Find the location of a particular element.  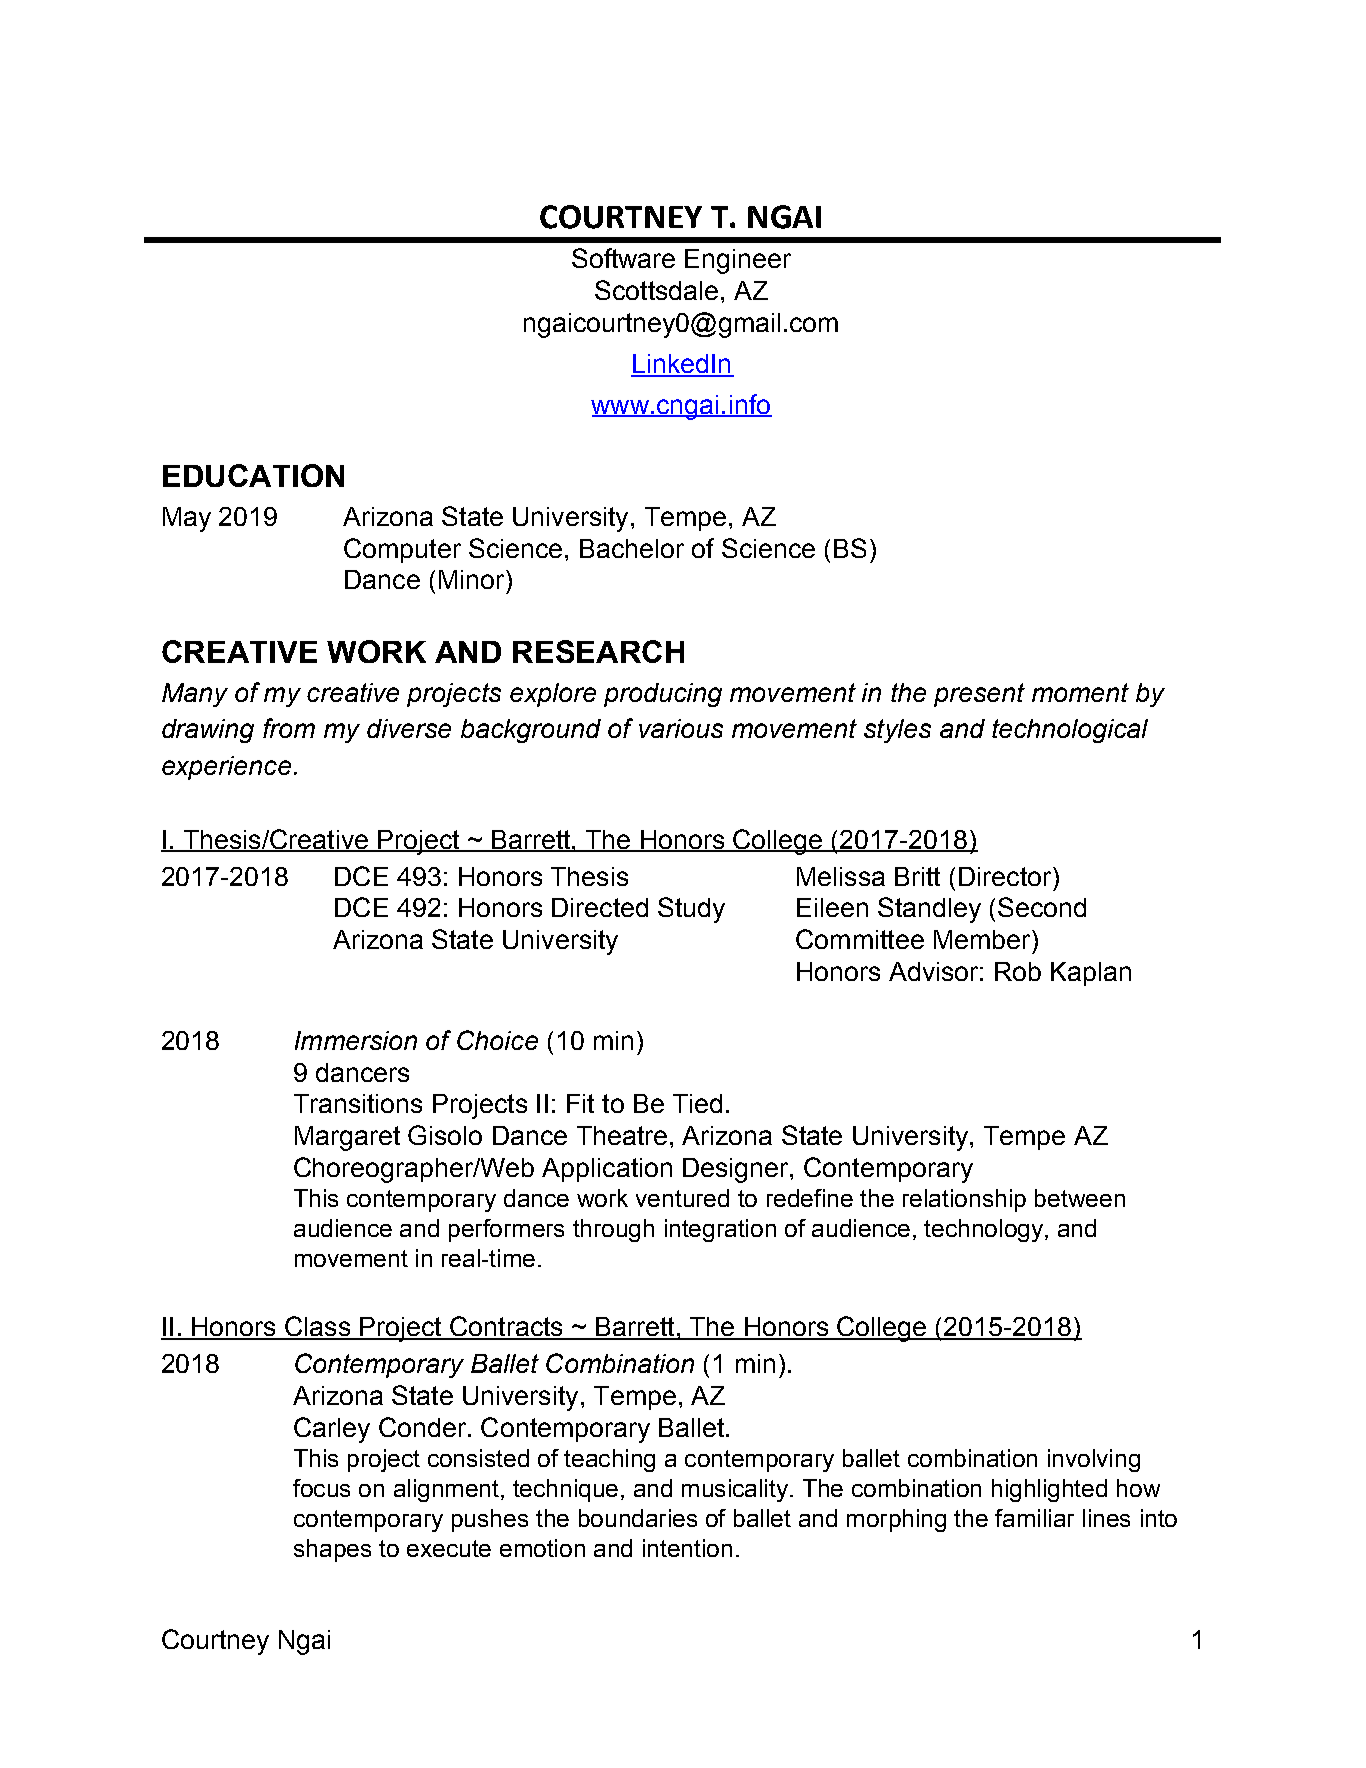

between is located at coordinates (1080, 1198).
